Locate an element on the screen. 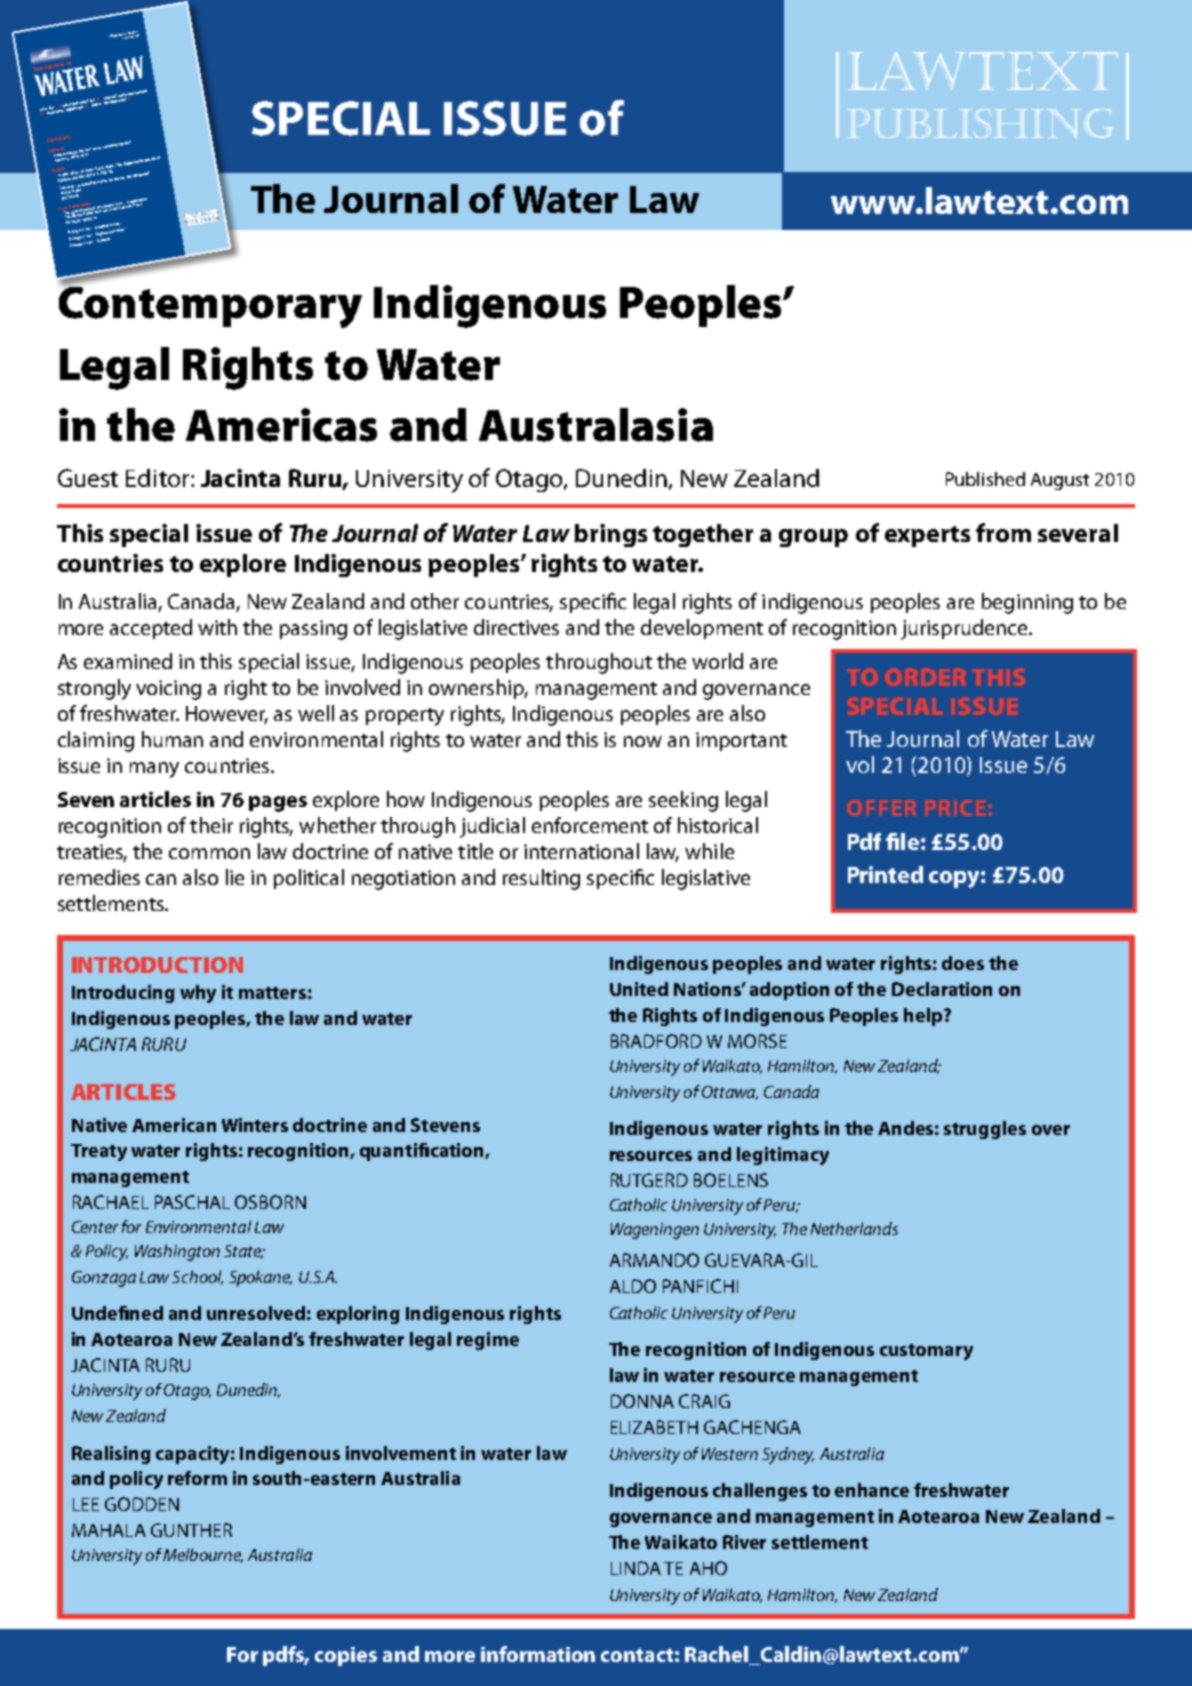 Image resolution: width=1192 pixels, height=1686 pixels. American is located at coordinates (174, 1125).
